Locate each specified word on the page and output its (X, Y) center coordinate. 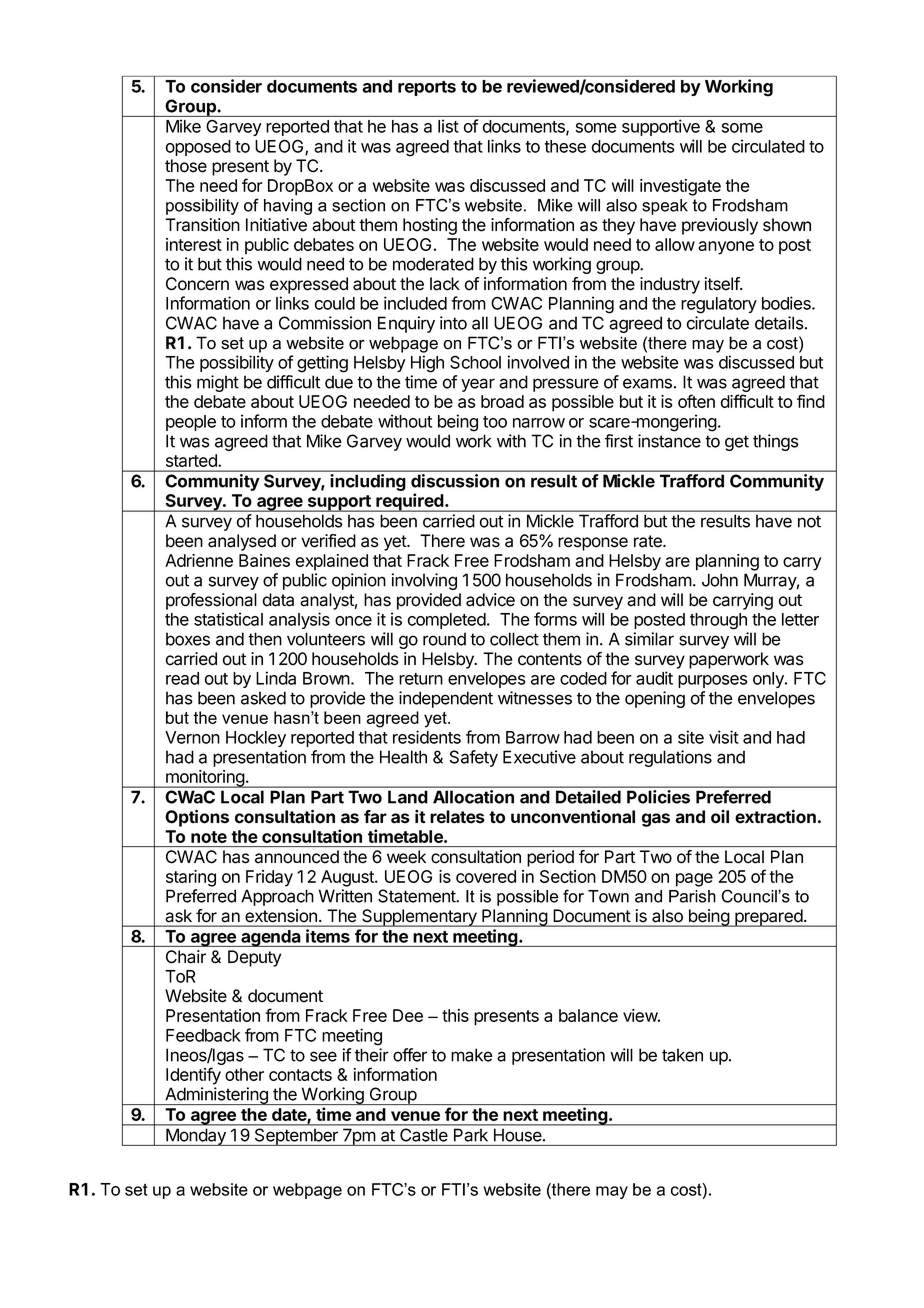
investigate (680, 187)
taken (682, 1055)
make (472, 1055)
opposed (198, 148)
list (448, 126)
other (244, 1074)
